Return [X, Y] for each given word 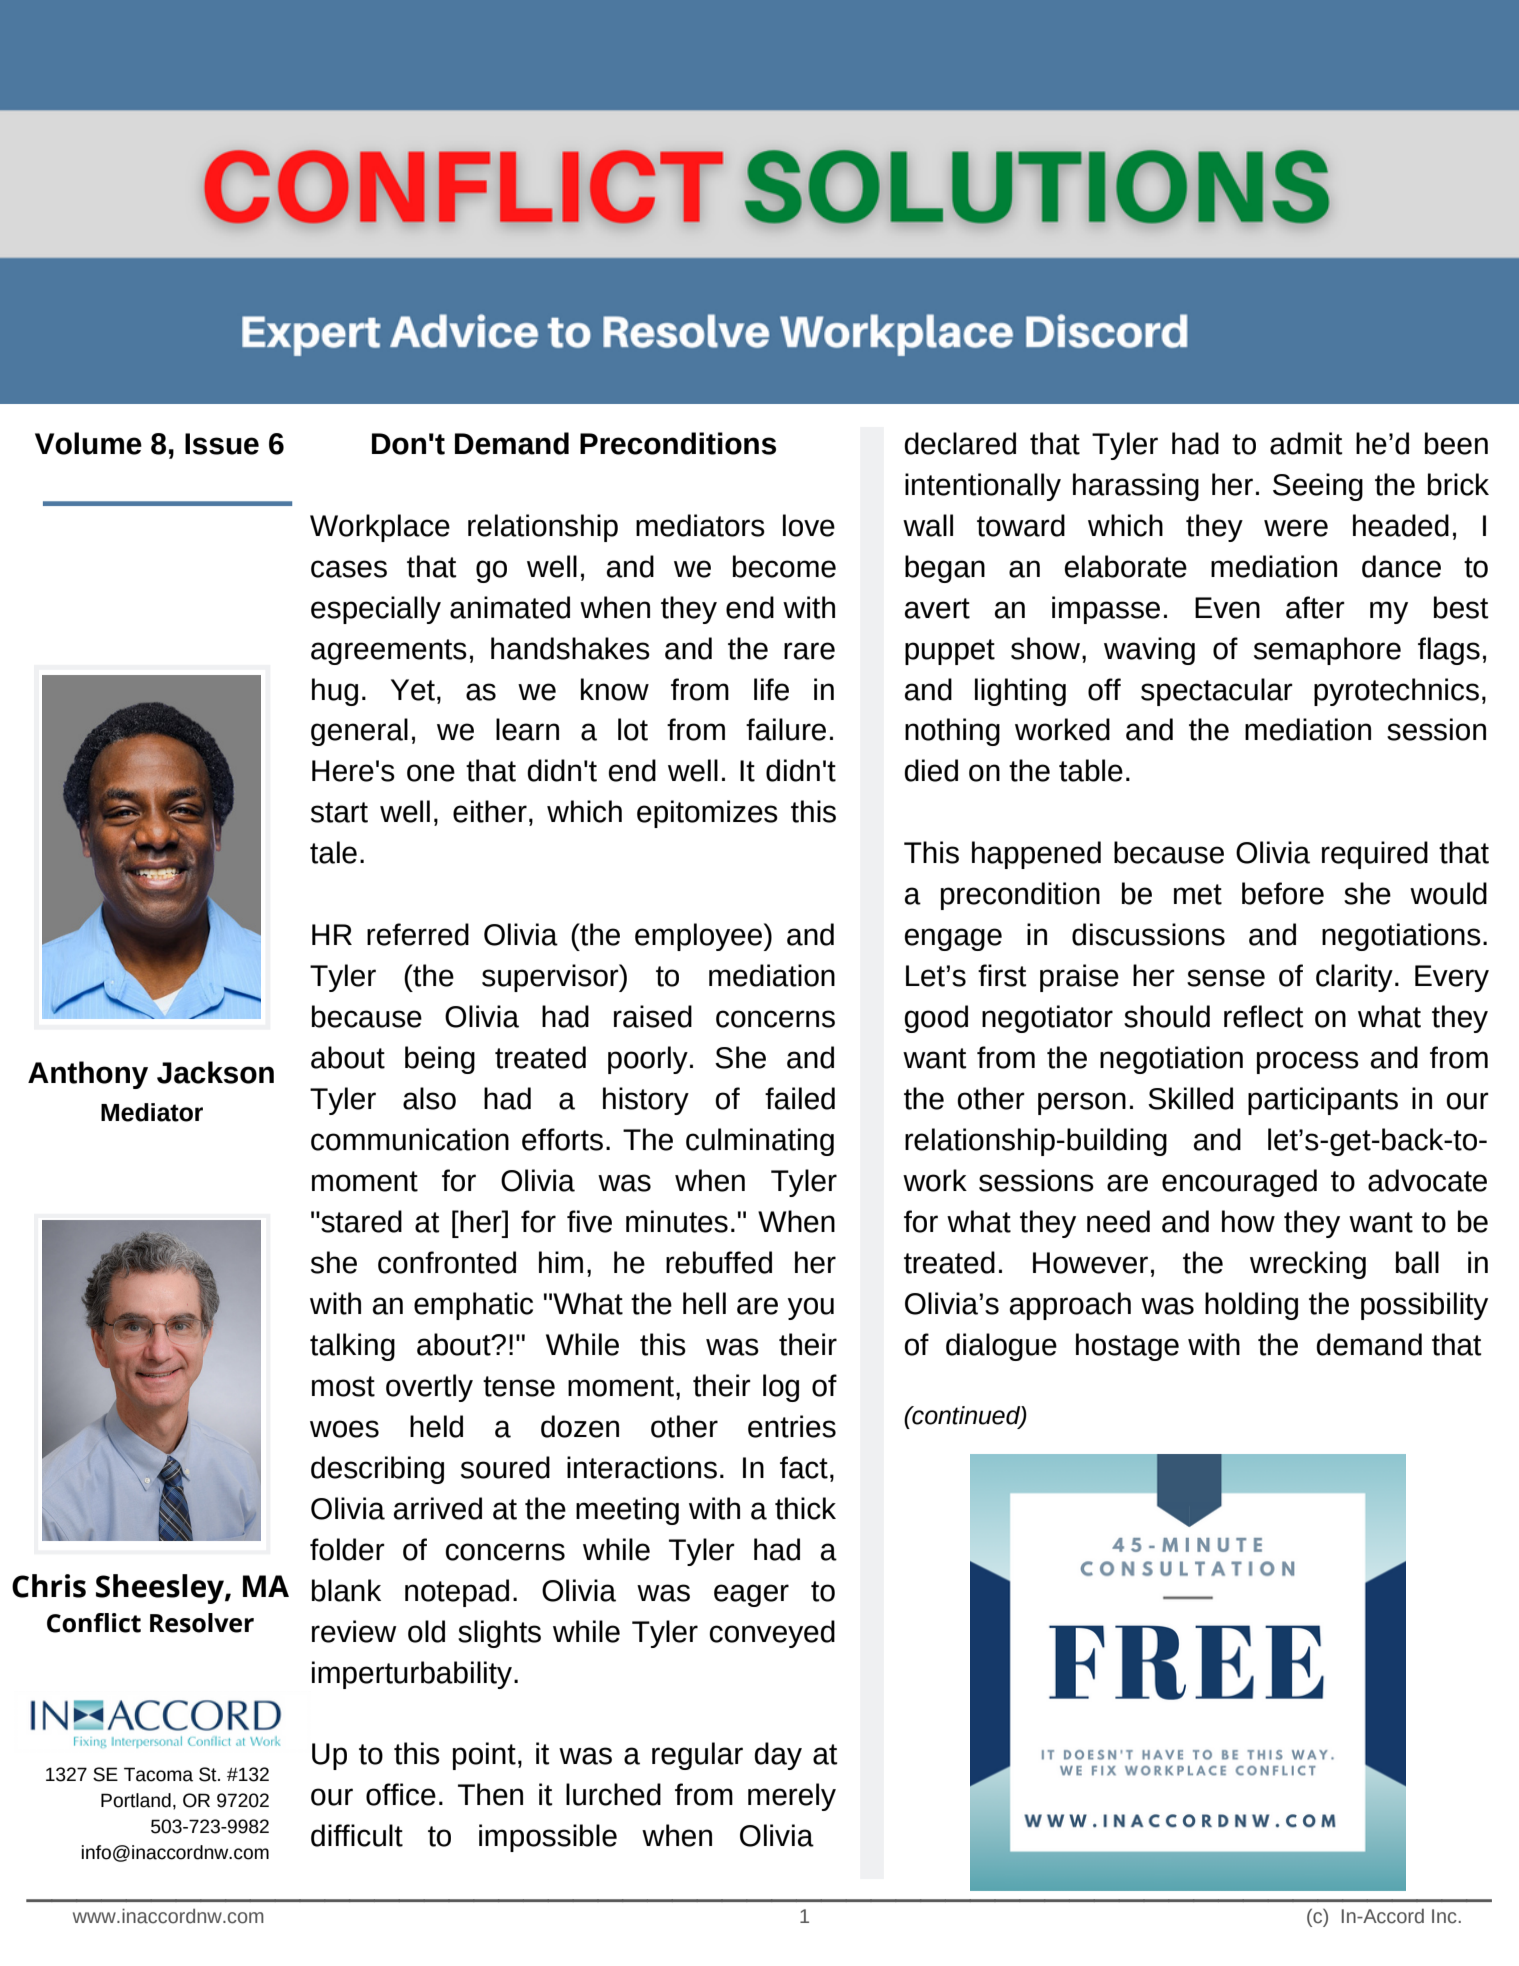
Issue [222, 444]
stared [360, 1221]
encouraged [1239, 1183]
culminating [760, 1142]
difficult [357, 1835]
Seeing [1318, 487]
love [809, 525]
